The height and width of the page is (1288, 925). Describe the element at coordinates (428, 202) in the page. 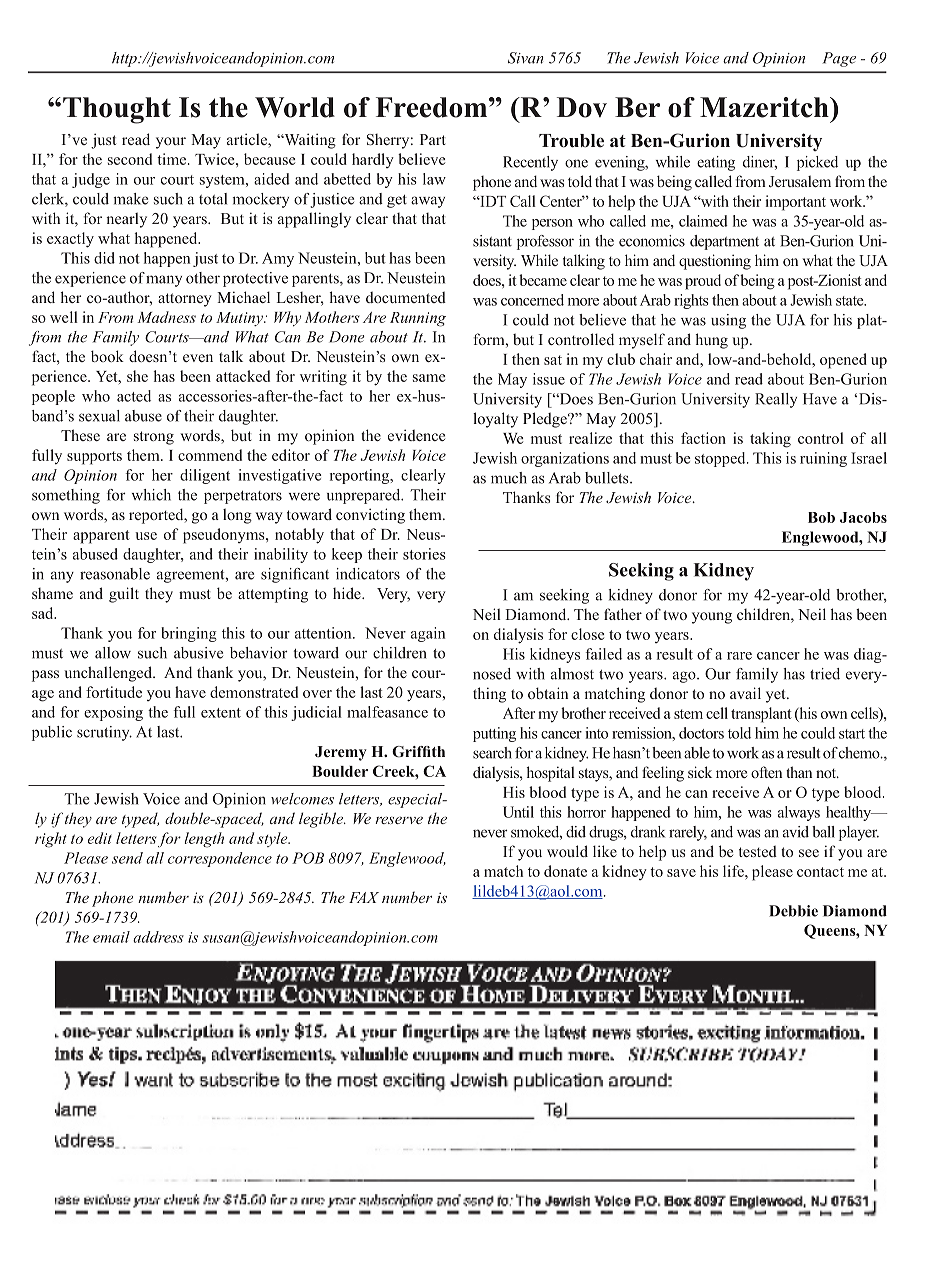

I see `away` at that location.
